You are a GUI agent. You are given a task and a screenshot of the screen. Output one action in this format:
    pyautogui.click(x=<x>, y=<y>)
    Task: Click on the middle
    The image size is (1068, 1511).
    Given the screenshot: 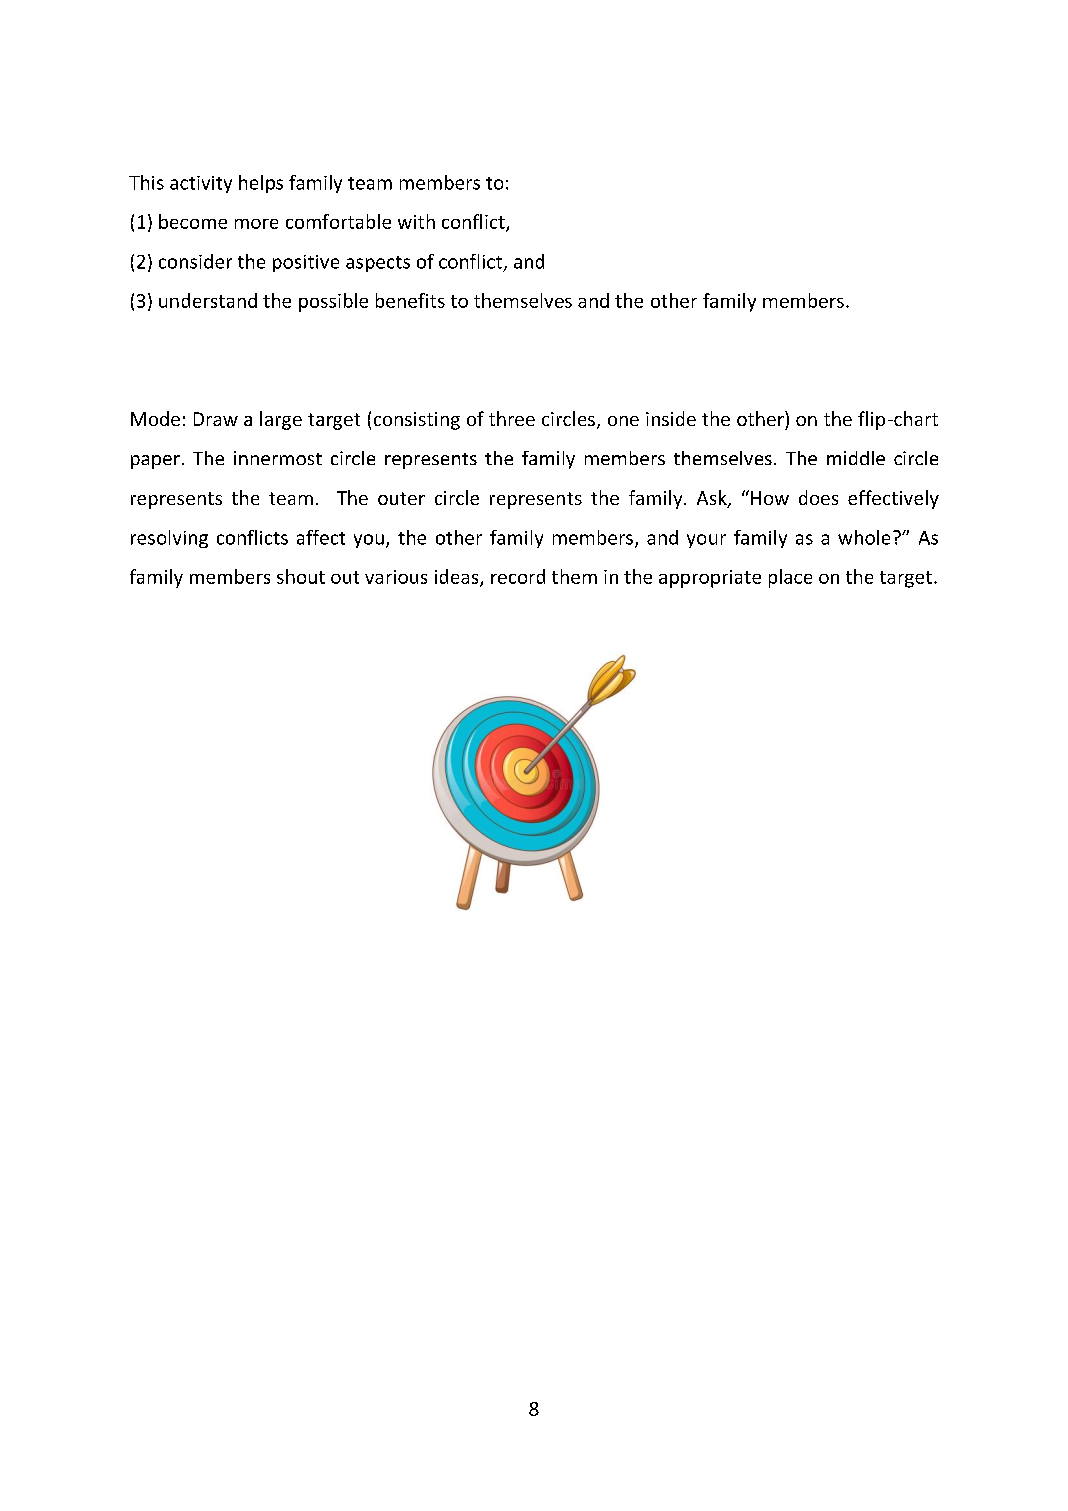 What is the action you would take?
    pyautogui.click(x=856, y=458)
